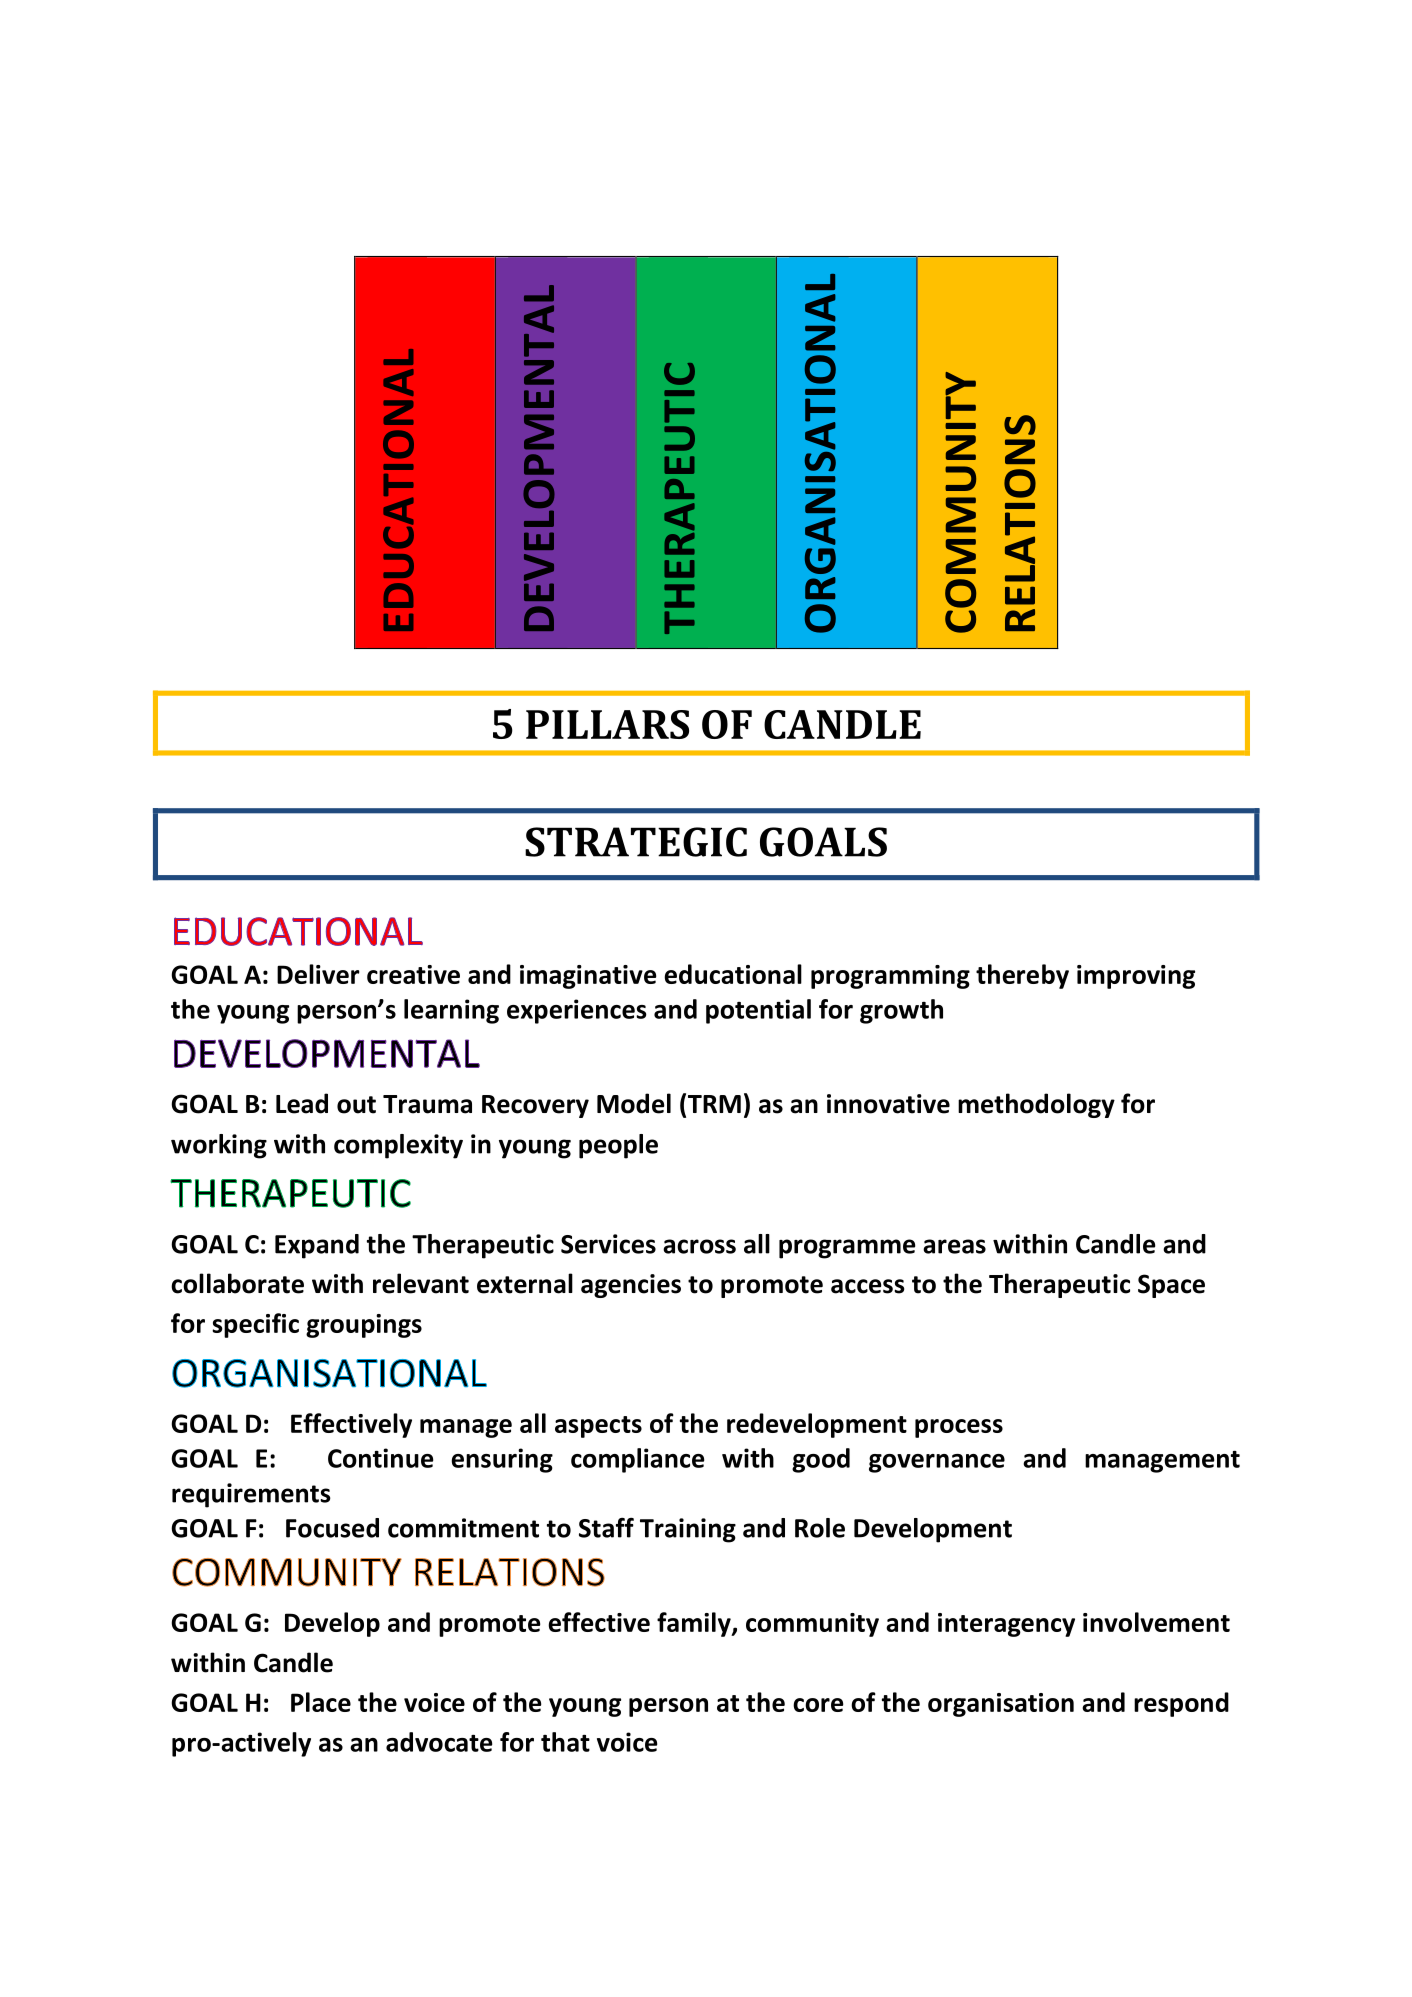  What do you see at coordinates (318, 974) in the screenshot?
I see `Deliver` at bounding box center [318, 974].
